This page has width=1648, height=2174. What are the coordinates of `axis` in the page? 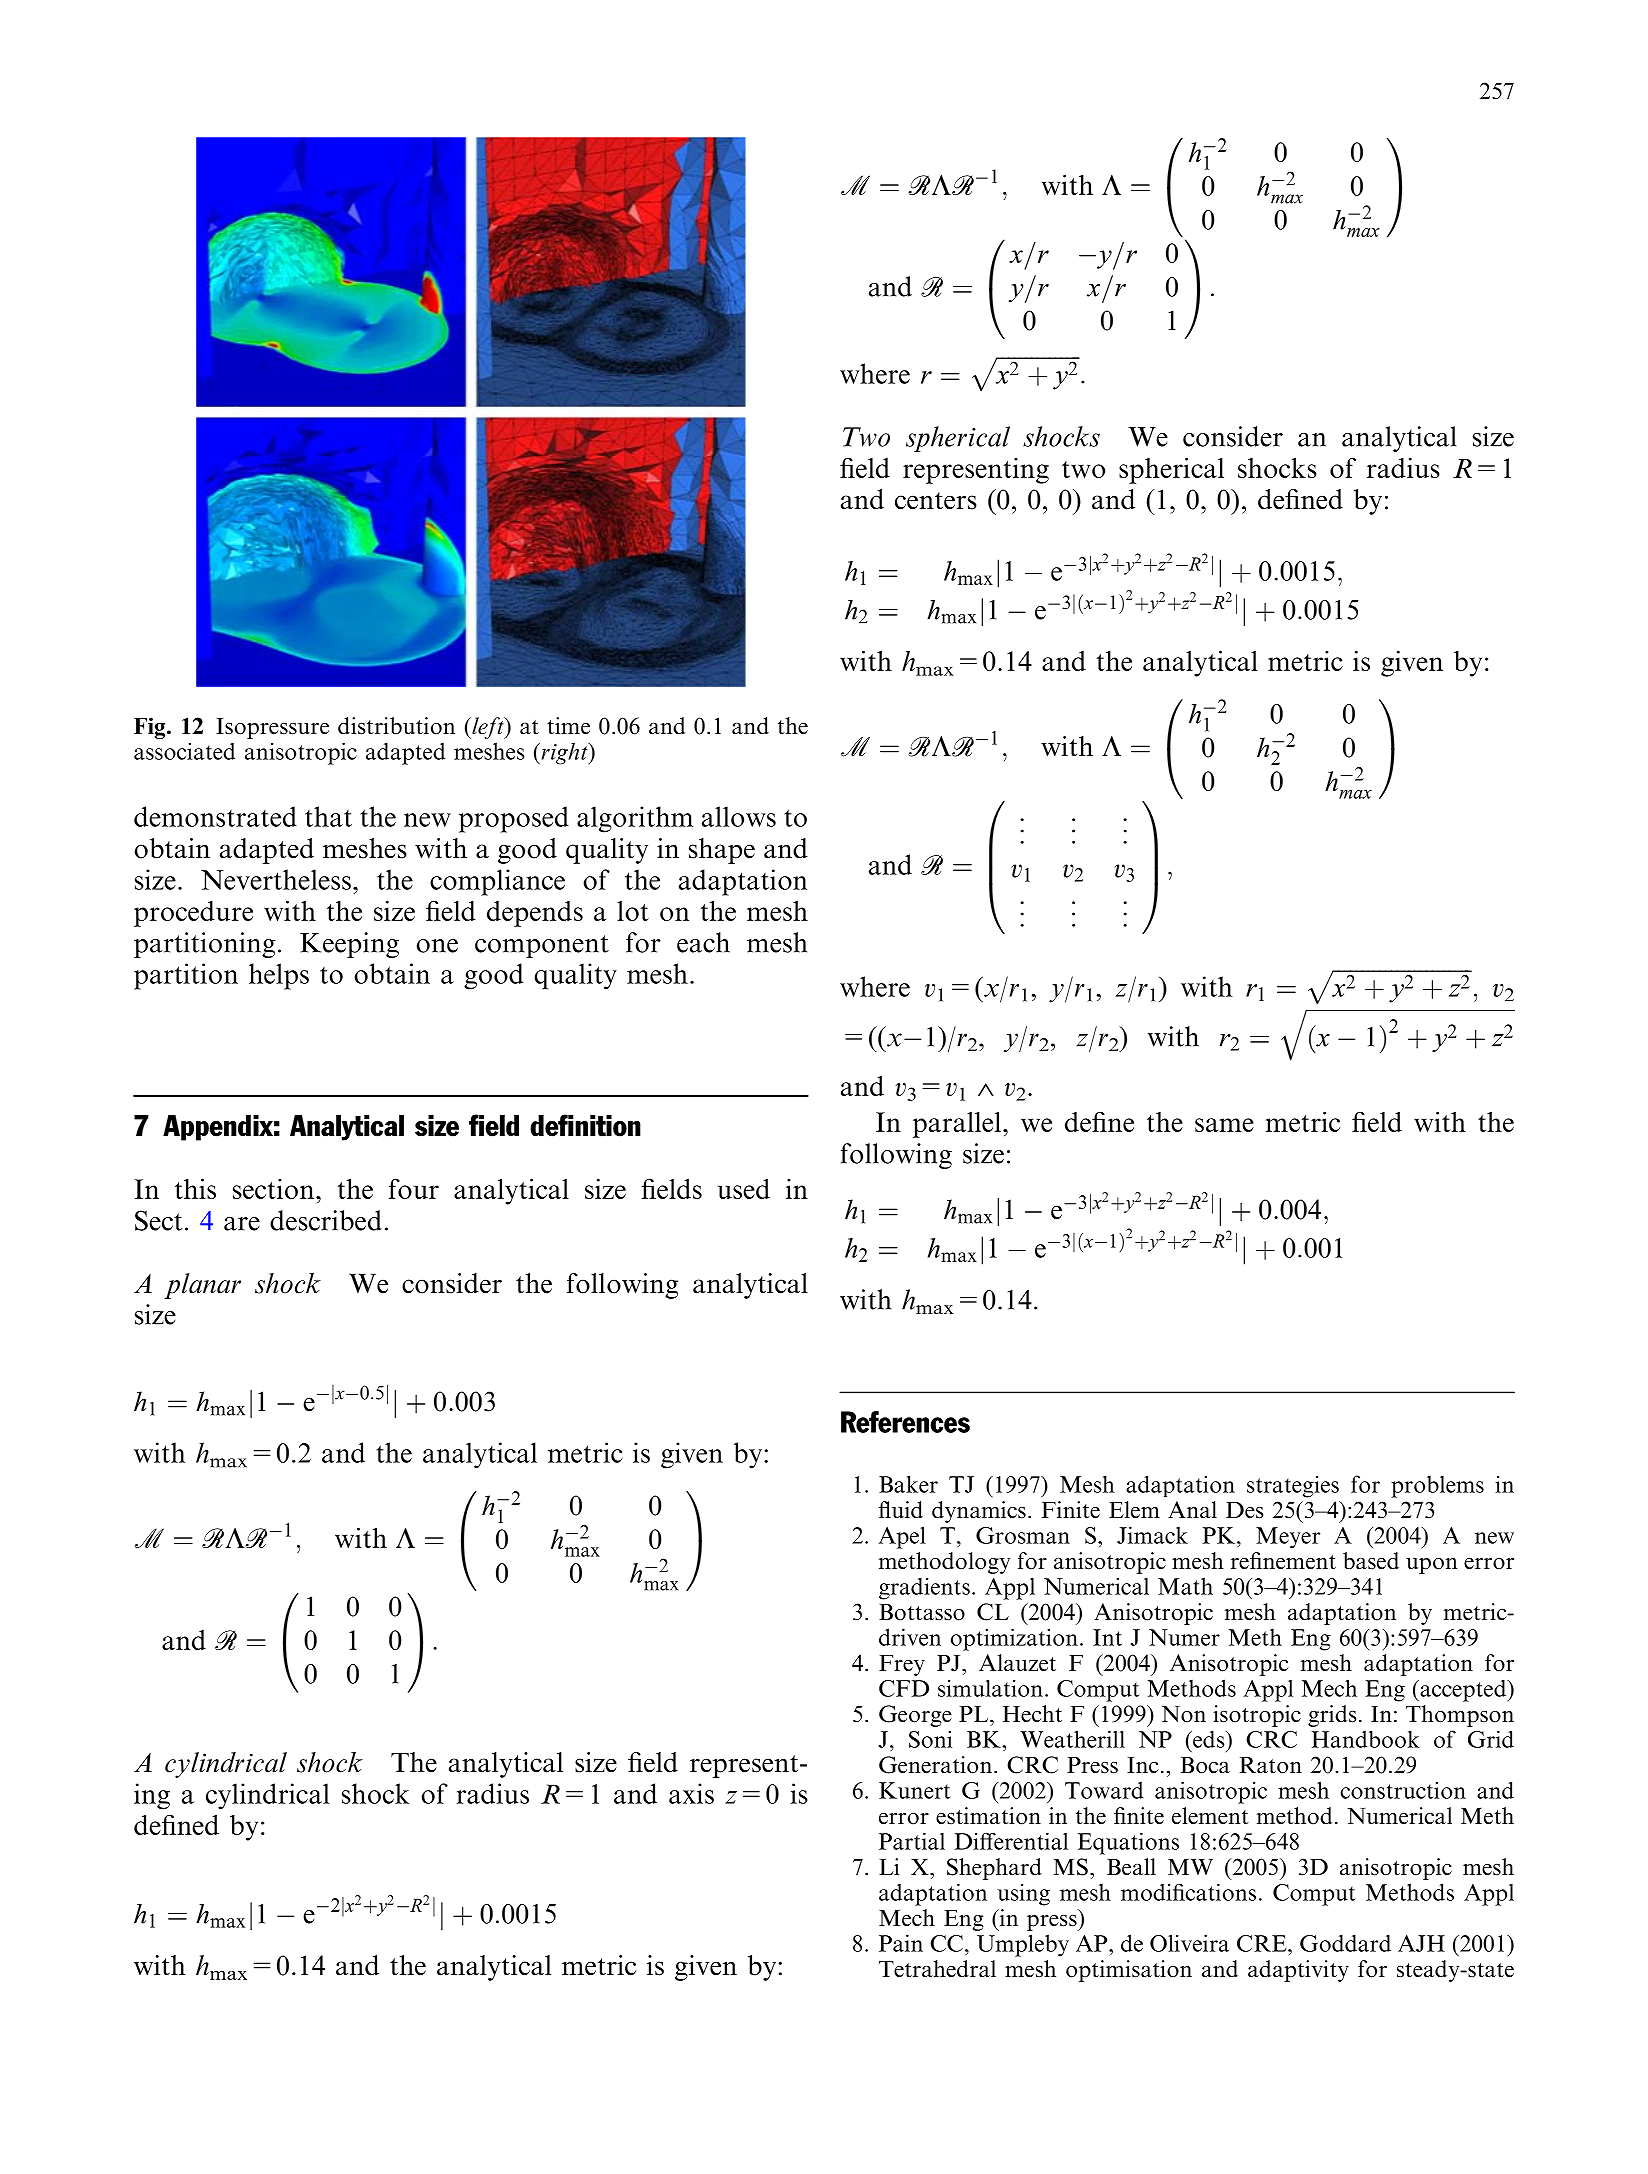 It's located at (691, 1793).
